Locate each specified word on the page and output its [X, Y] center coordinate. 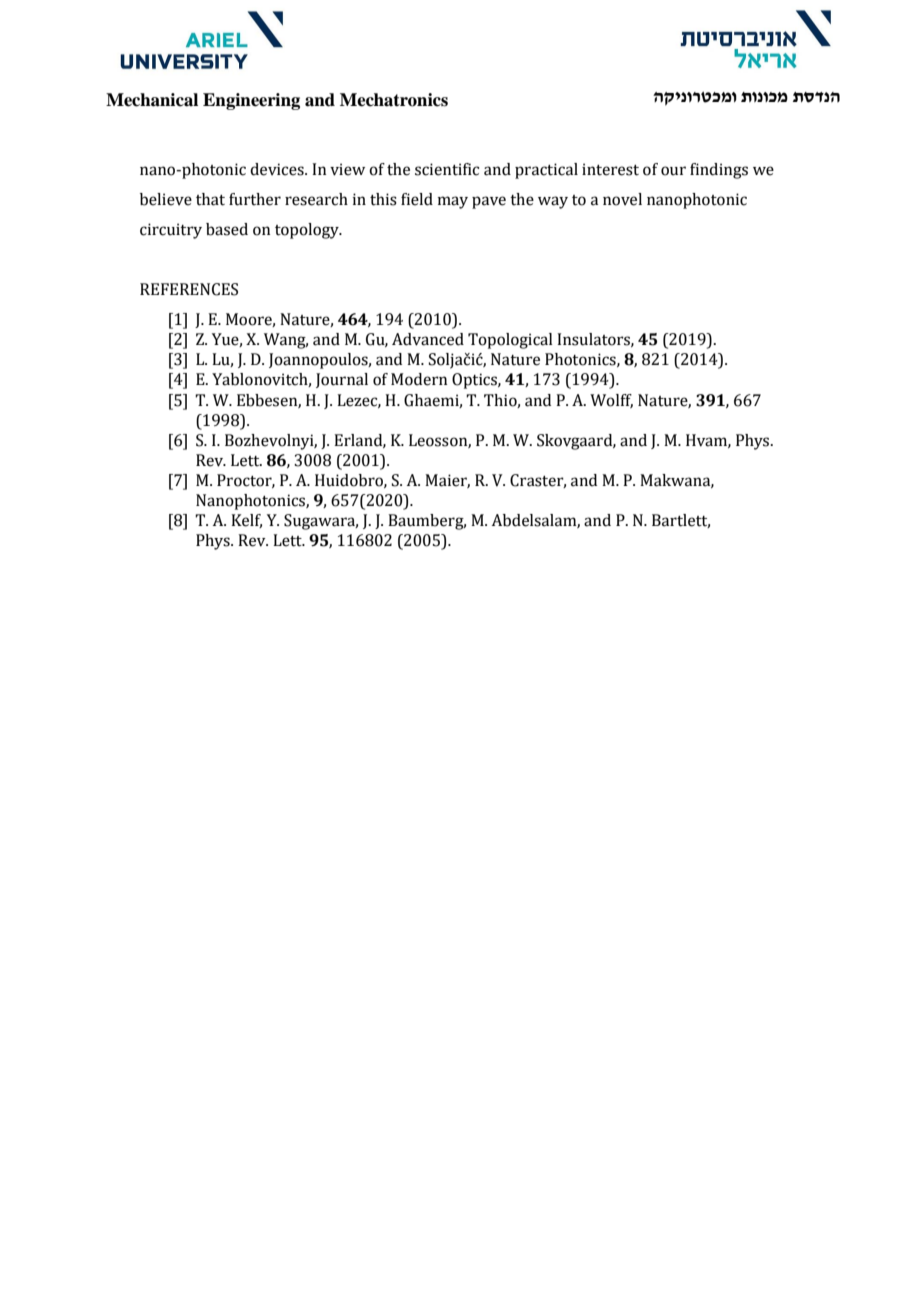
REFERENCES [189, 289]
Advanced [428, 339]
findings [719, 171]
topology [308, 231]
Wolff [611, 401]
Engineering [251, 101]
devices [278, 169]
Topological [510, 341]
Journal [342, 380]
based [227, 229]
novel [622, 199]
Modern [419, 379]
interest [610, 169]
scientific [447, 169]
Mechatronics [394, 100]
